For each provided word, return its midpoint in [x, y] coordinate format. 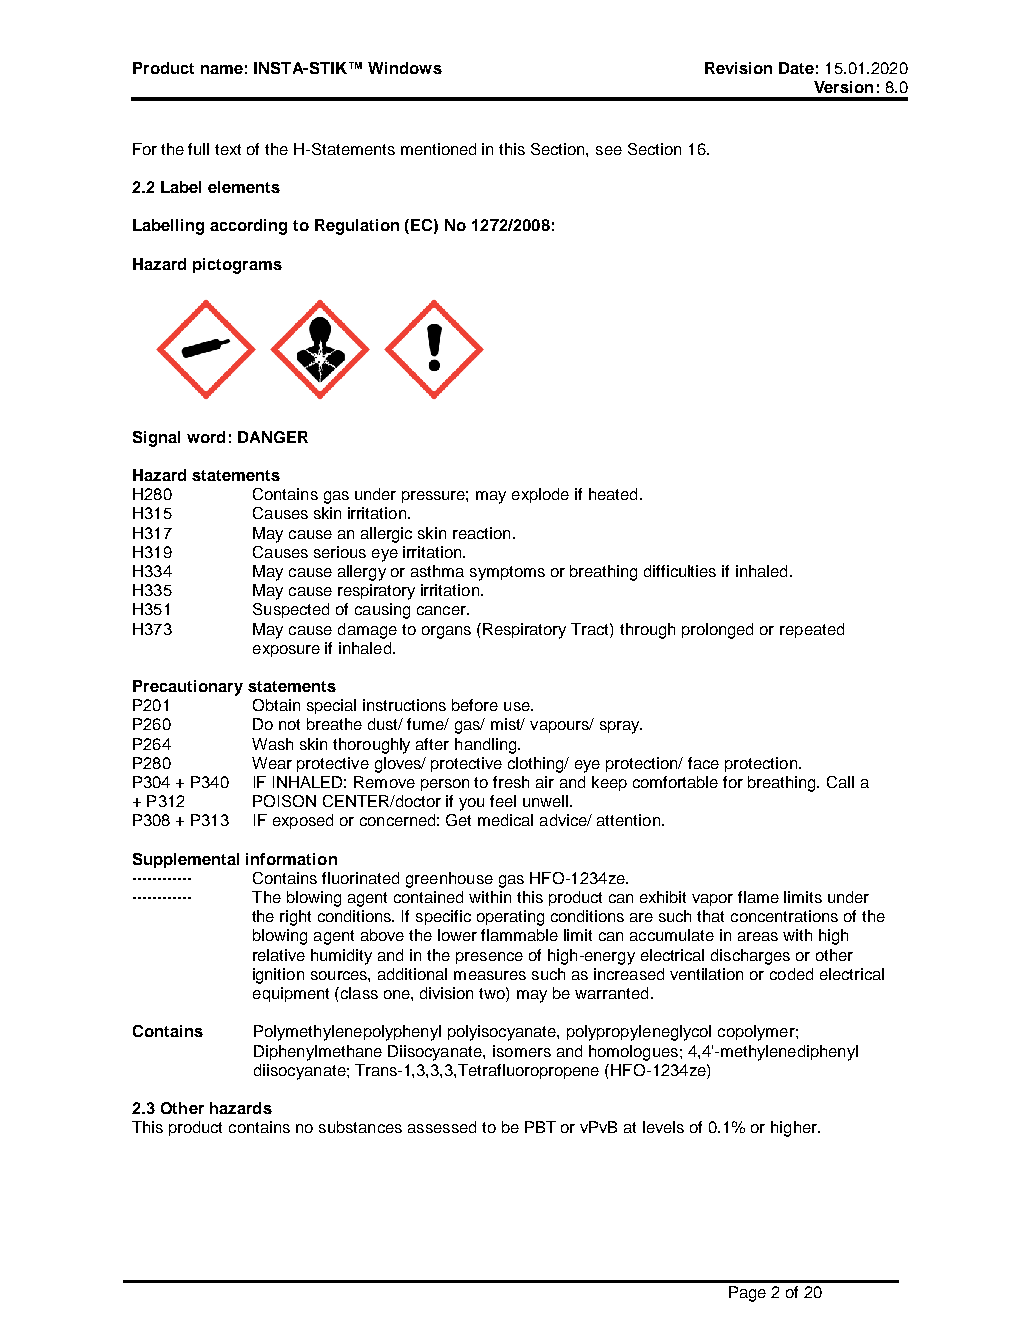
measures [490, 975]
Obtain [276, 705]
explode [540, 495]
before [475, 705]
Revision [738, 68]
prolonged [717, 631]
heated [613, 494]
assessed [442, 1127]
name [222, 69]
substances [360, 1127]
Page [747, 1294]
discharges [750, 957]
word [206, 437]
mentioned [438, 149]
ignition [278, 976]
